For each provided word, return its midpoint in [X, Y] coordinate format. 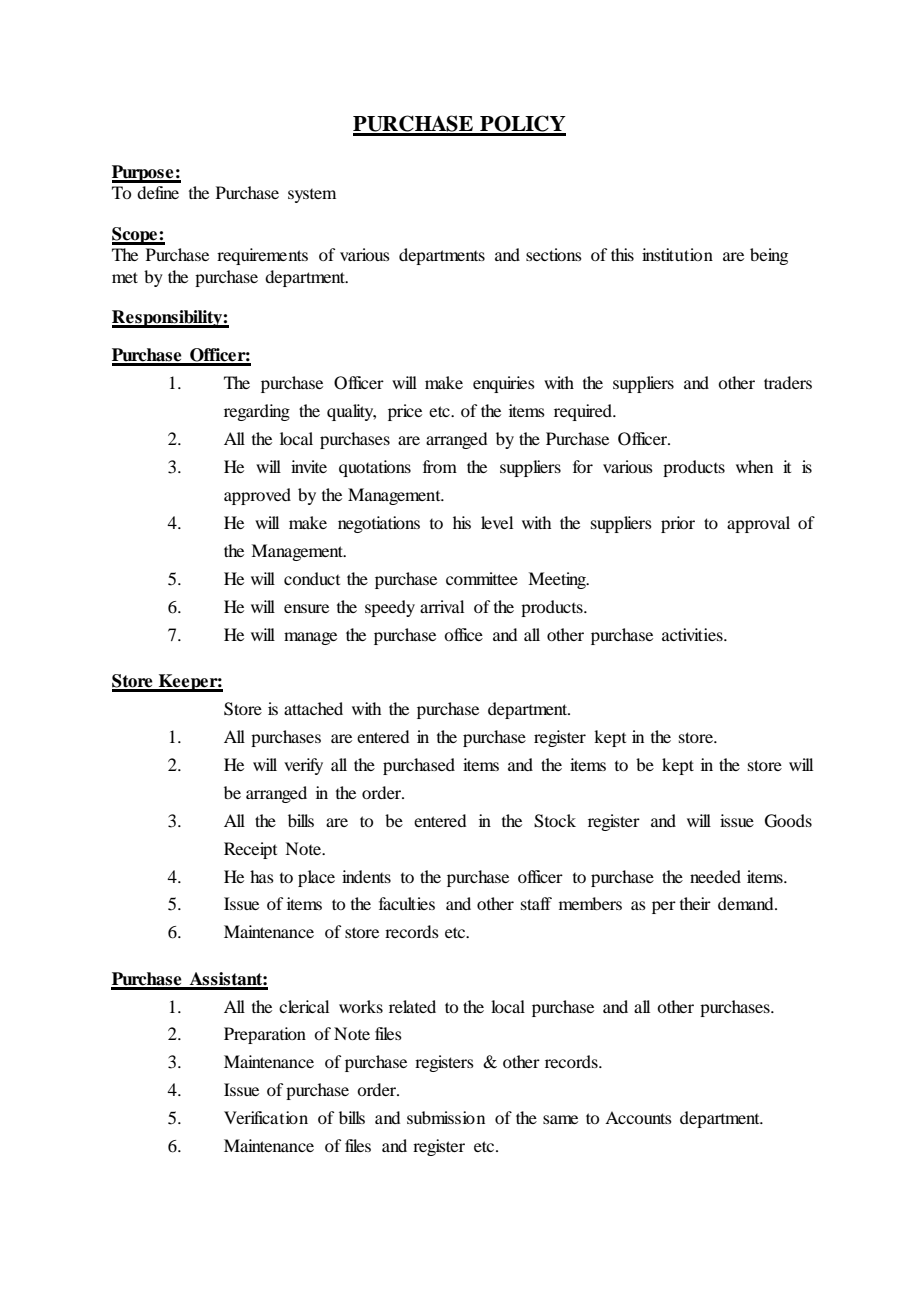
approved [257, 496]
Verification [266, 1117]
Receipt [250, 850]
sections [554, 254]
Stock [555, 821]
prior [678, 524]
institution [677, 254]
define [158, 192]
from [440, 466]
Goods [788, 821]
